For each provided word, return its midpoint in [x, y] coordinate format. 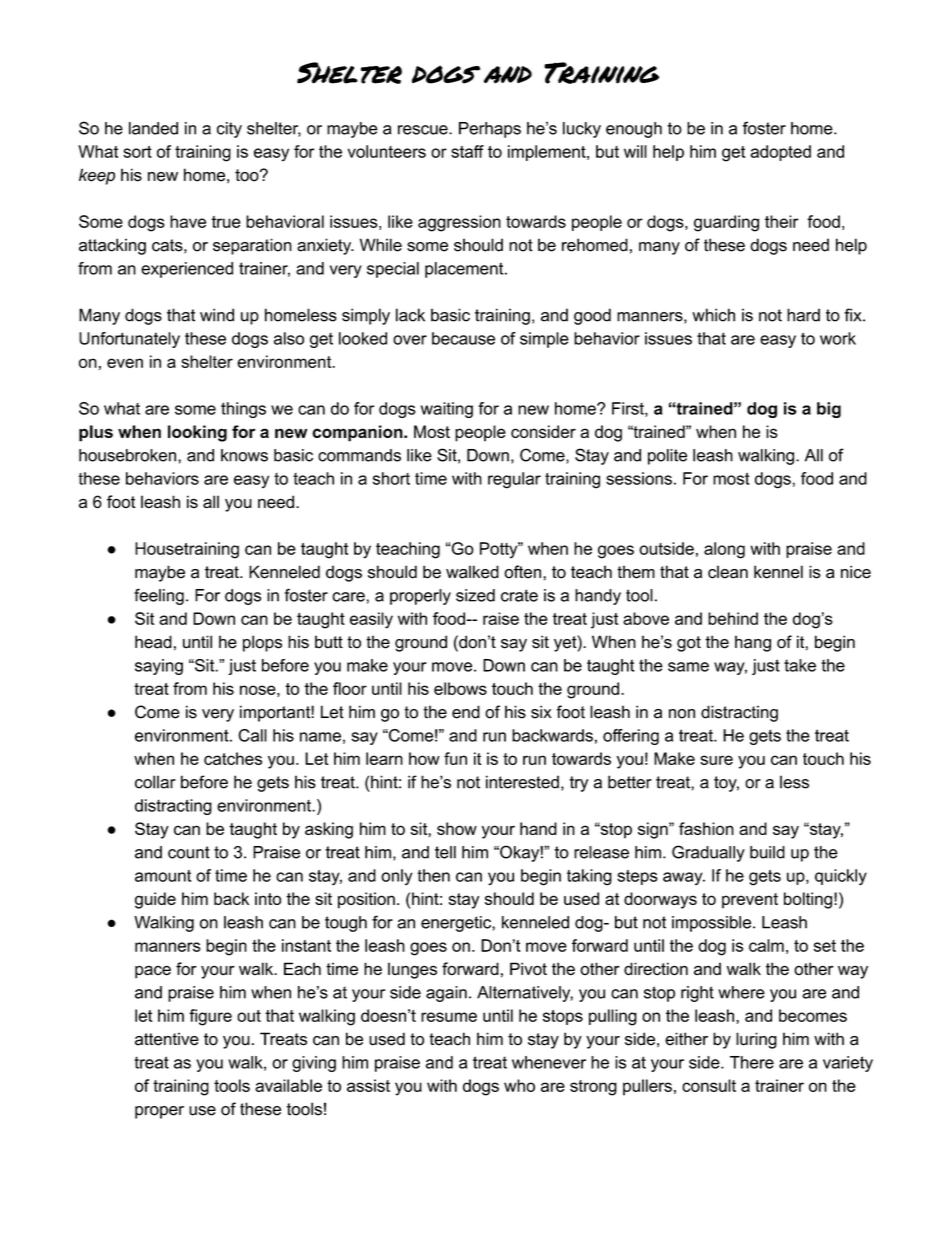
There [752, 1062]
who [519, 1085]
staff [467, 151]
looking [197, 433]
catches [233, 758]
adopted [780, 153]
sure [716, 760]
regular [514, 480]
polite [667, 457]
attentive [167, 1039]
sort [137, 152]
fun [455, 758]
